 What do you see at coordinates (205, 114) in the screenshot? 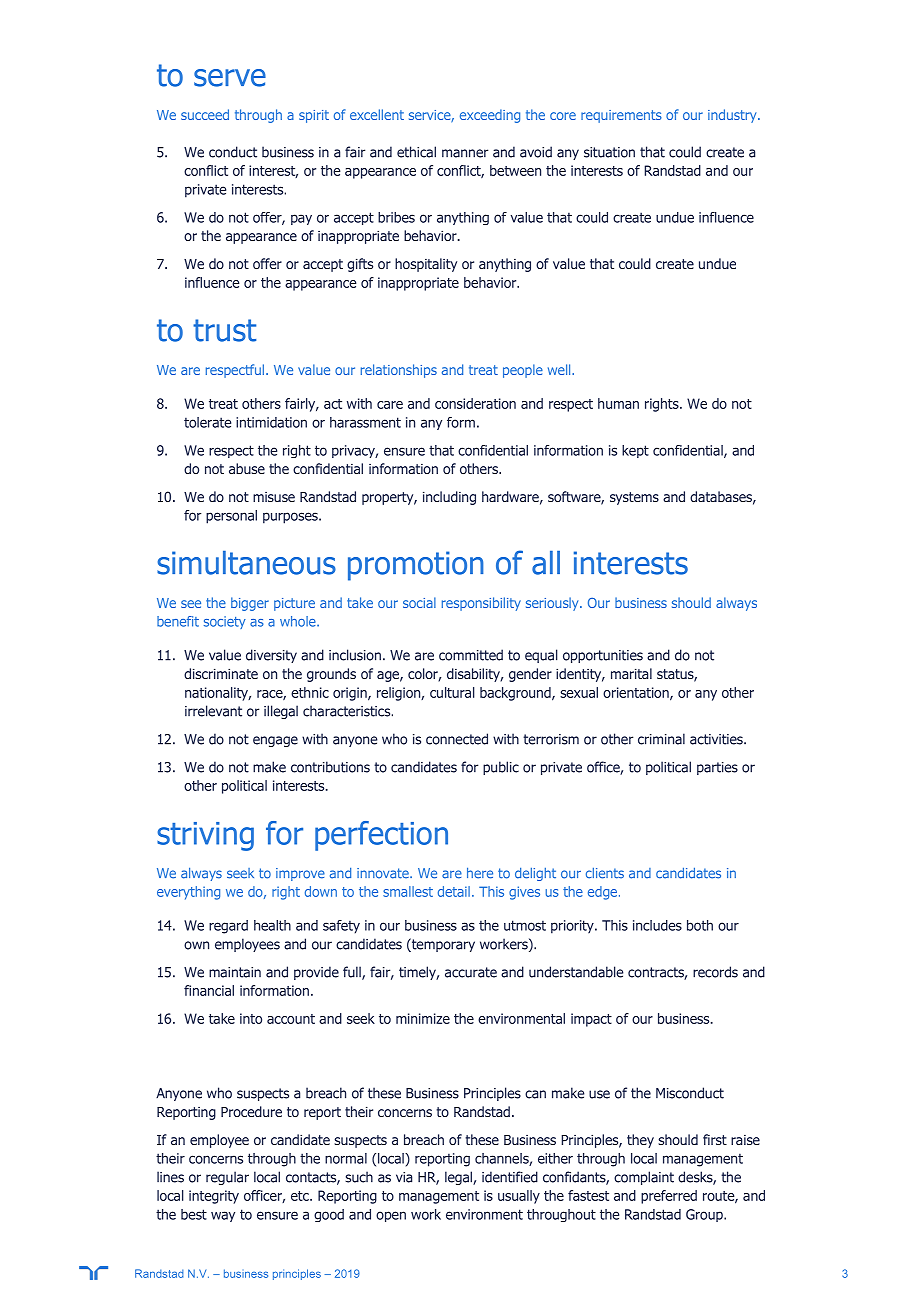
I see `succeed` at bounding box center [205, 114].
